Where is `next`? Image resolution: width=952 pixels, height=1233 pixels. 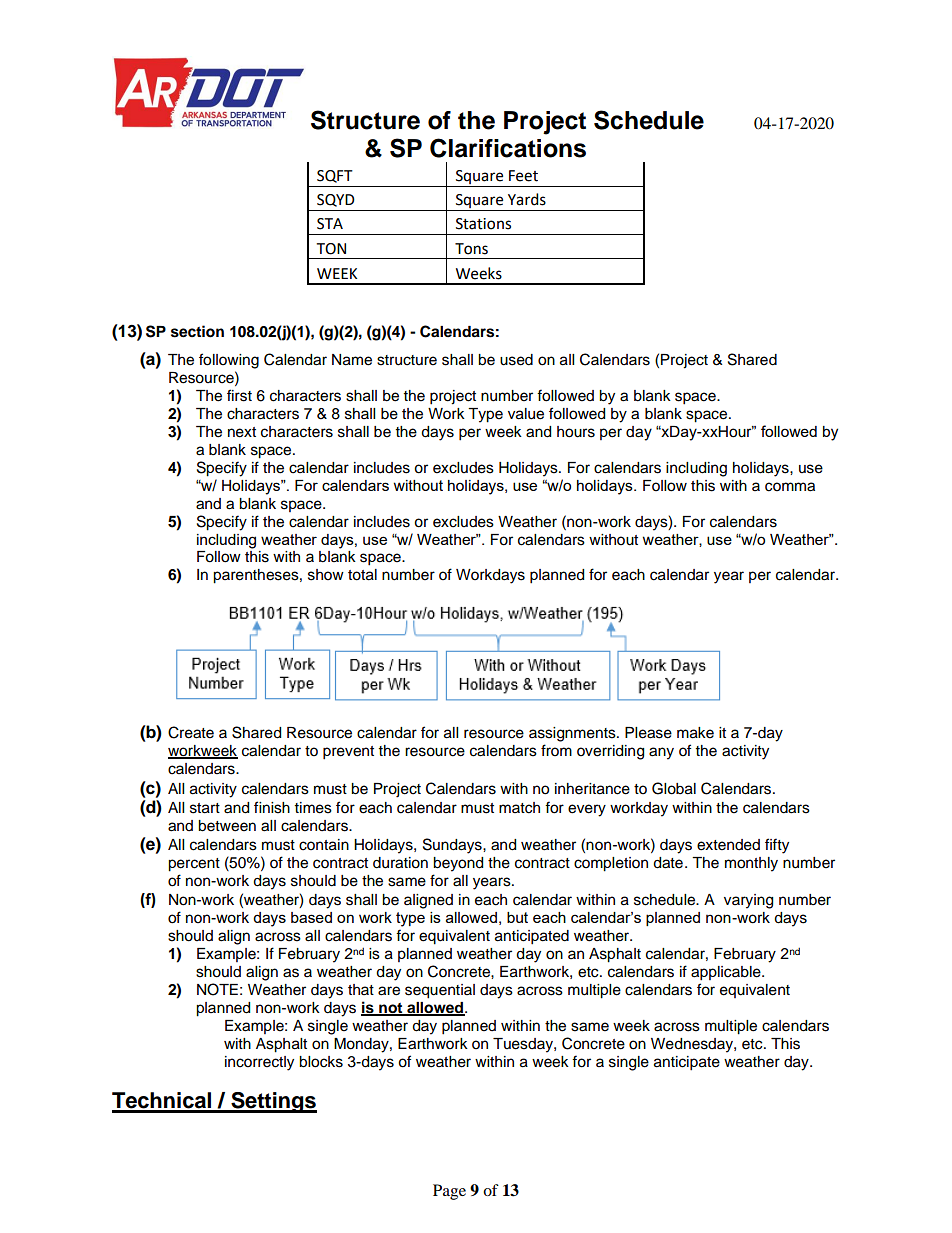
next is located at coordinates (242, 432).
